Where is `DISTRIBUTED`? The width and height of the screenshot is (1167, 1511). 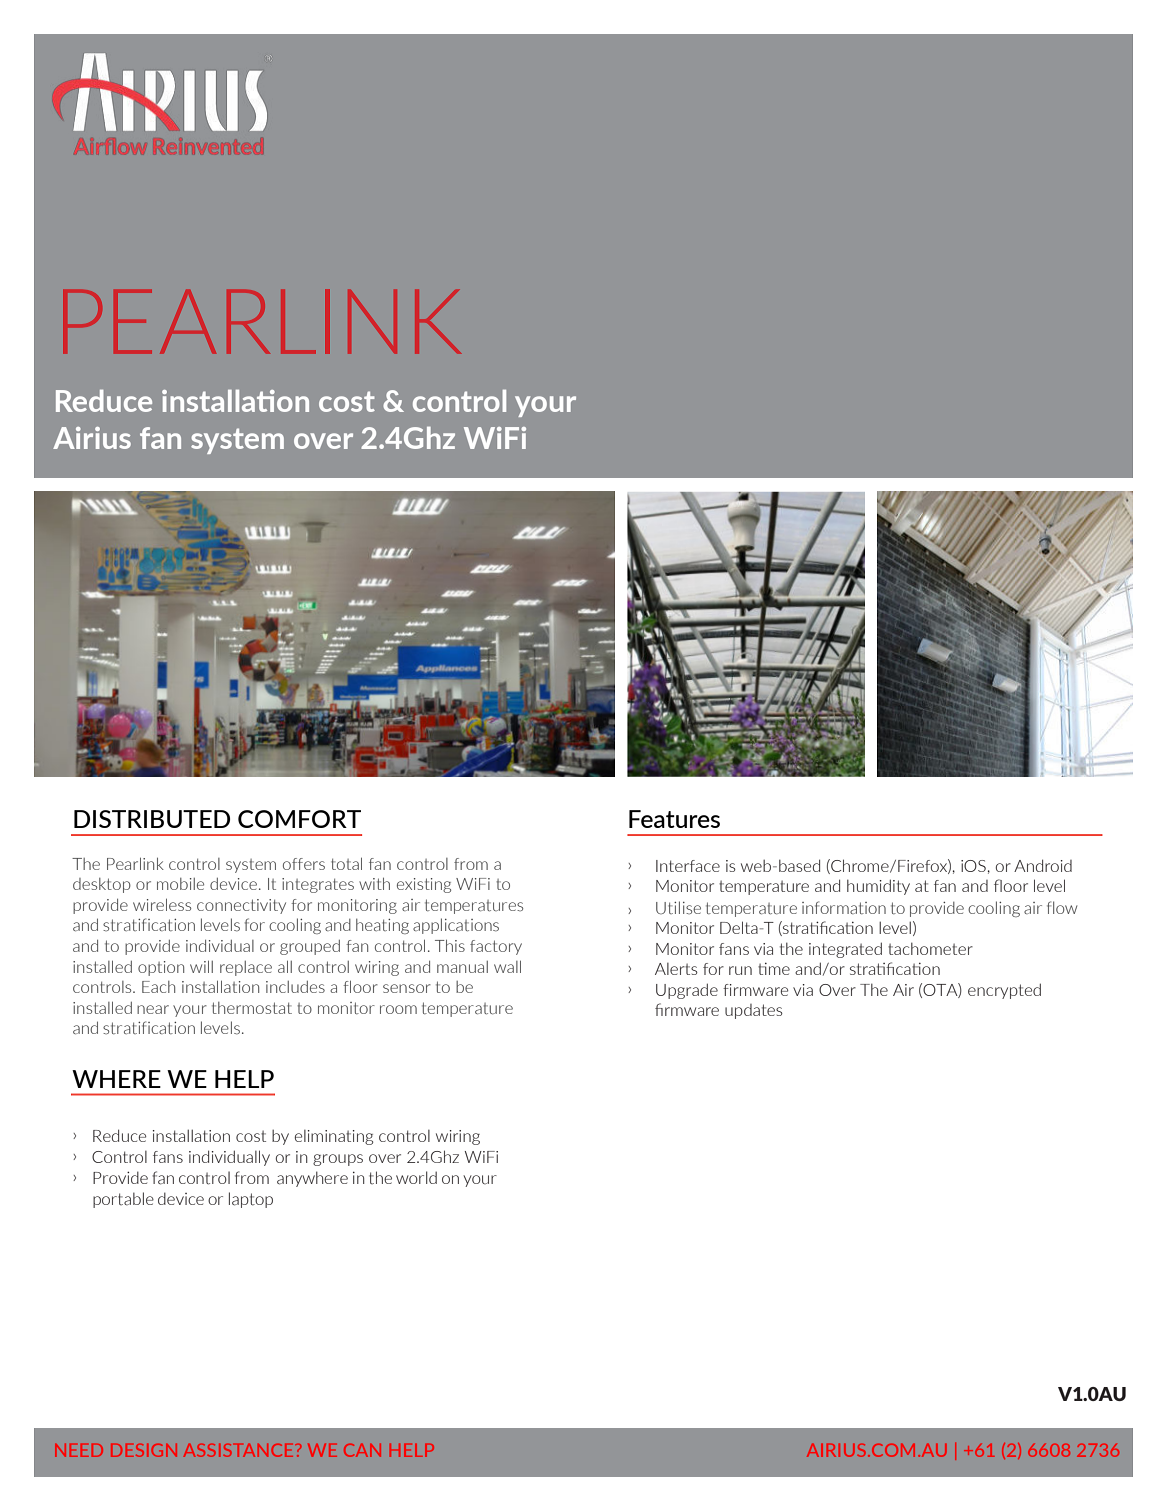 DISTRIBUTED is located at coordinates (152, 819).
